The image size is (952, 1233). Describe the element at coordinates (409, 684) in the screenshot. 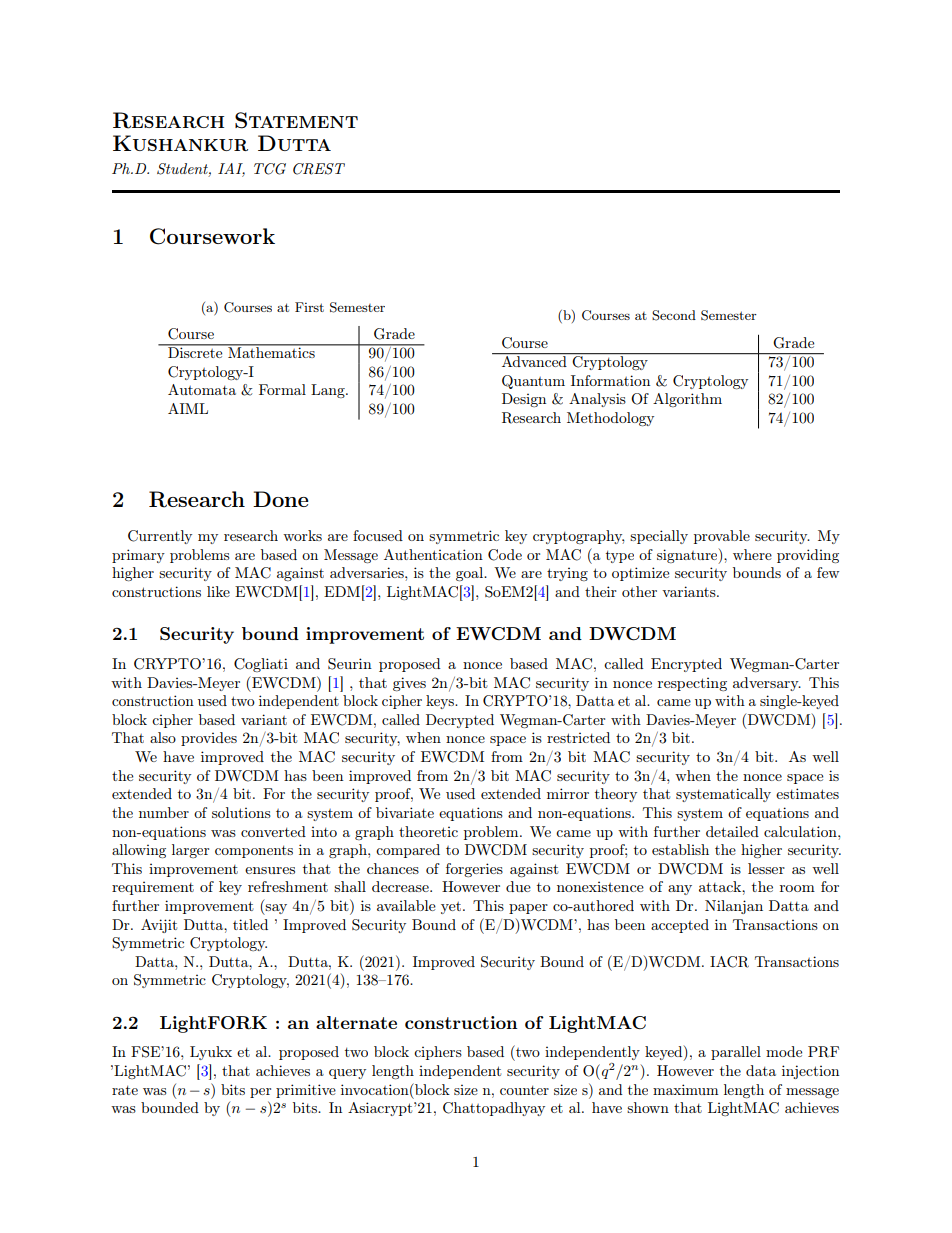

I see `gives` at that location.
